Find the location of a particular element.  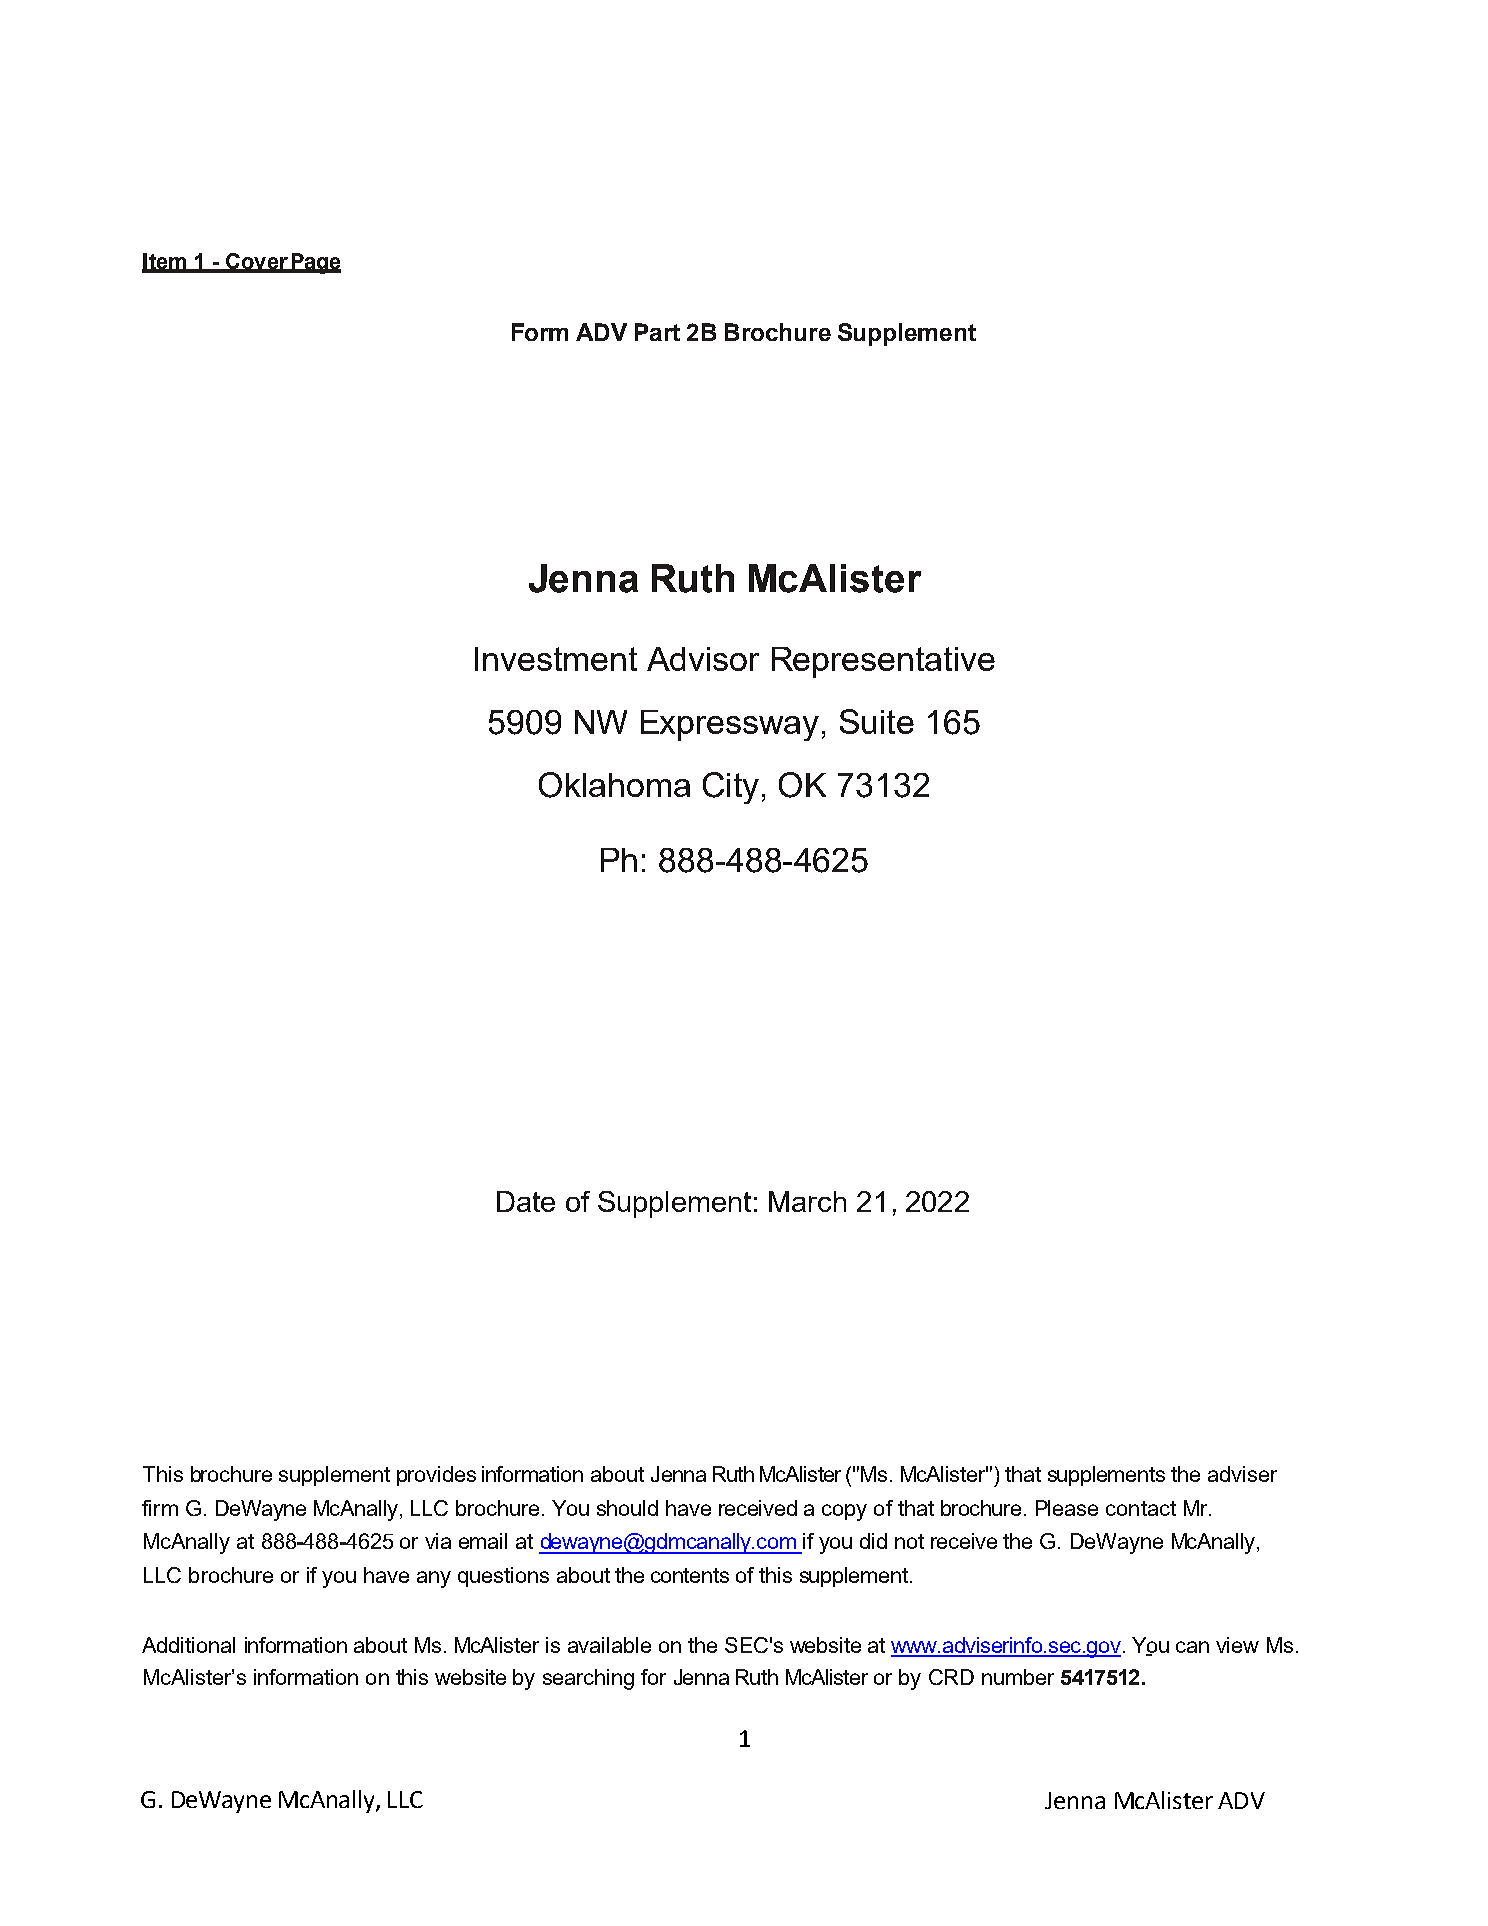

Suite is located at coordinates (877, 721).
